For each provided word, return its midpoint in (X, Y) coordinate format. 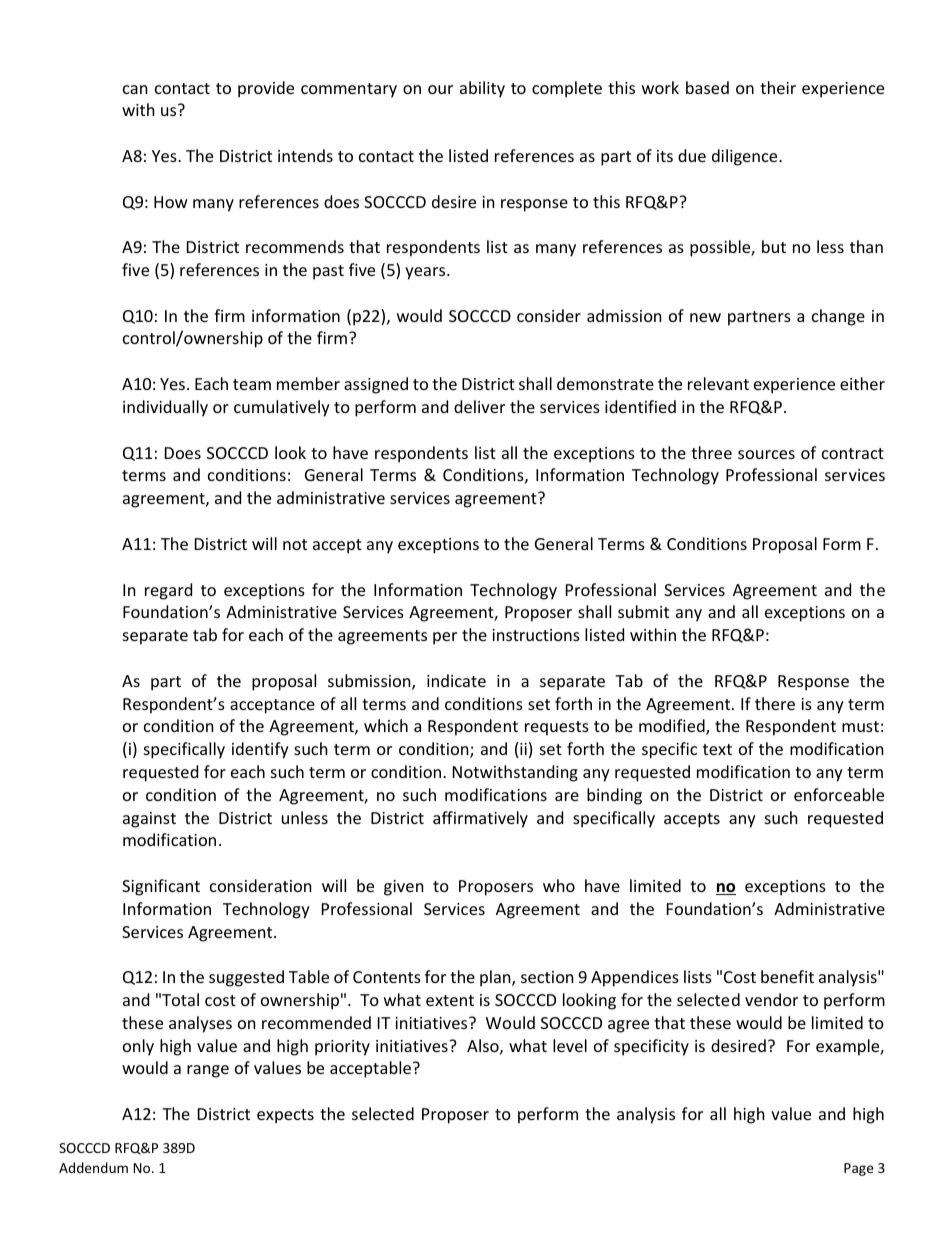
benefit (787, 976)
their (778, 87)
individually (165, 408)
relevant (718, 383)
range (208, 1071)
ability (482, 89)
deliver (479, 406)
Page (859, 1169)
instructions (536, 635)
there (775, 703)
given (404, 888)
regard (168, 591)
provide (266, 89)
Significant (161, 887)
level (570, 1045)
